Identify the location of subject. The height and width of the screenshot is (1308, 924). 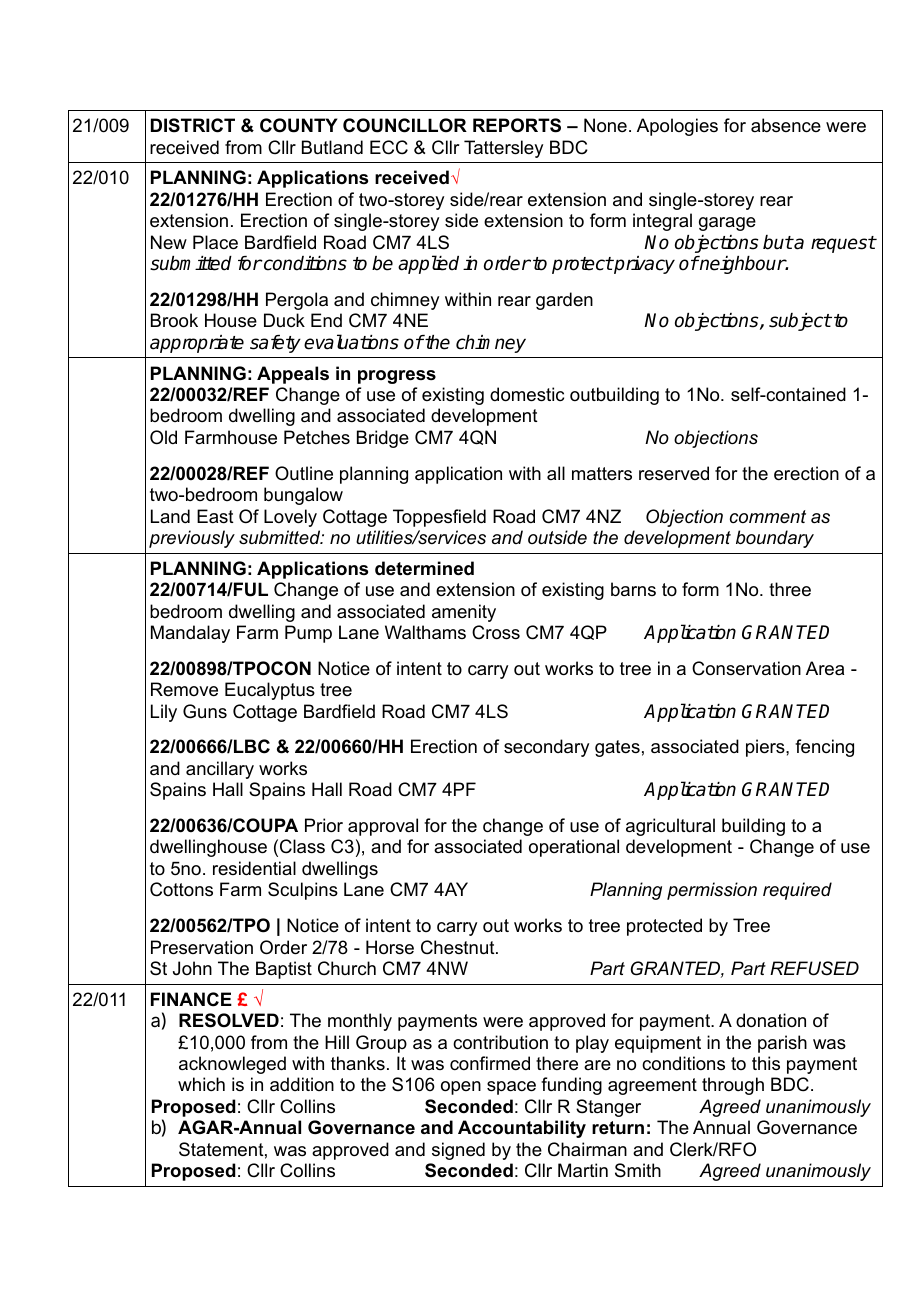
(800, 322).
